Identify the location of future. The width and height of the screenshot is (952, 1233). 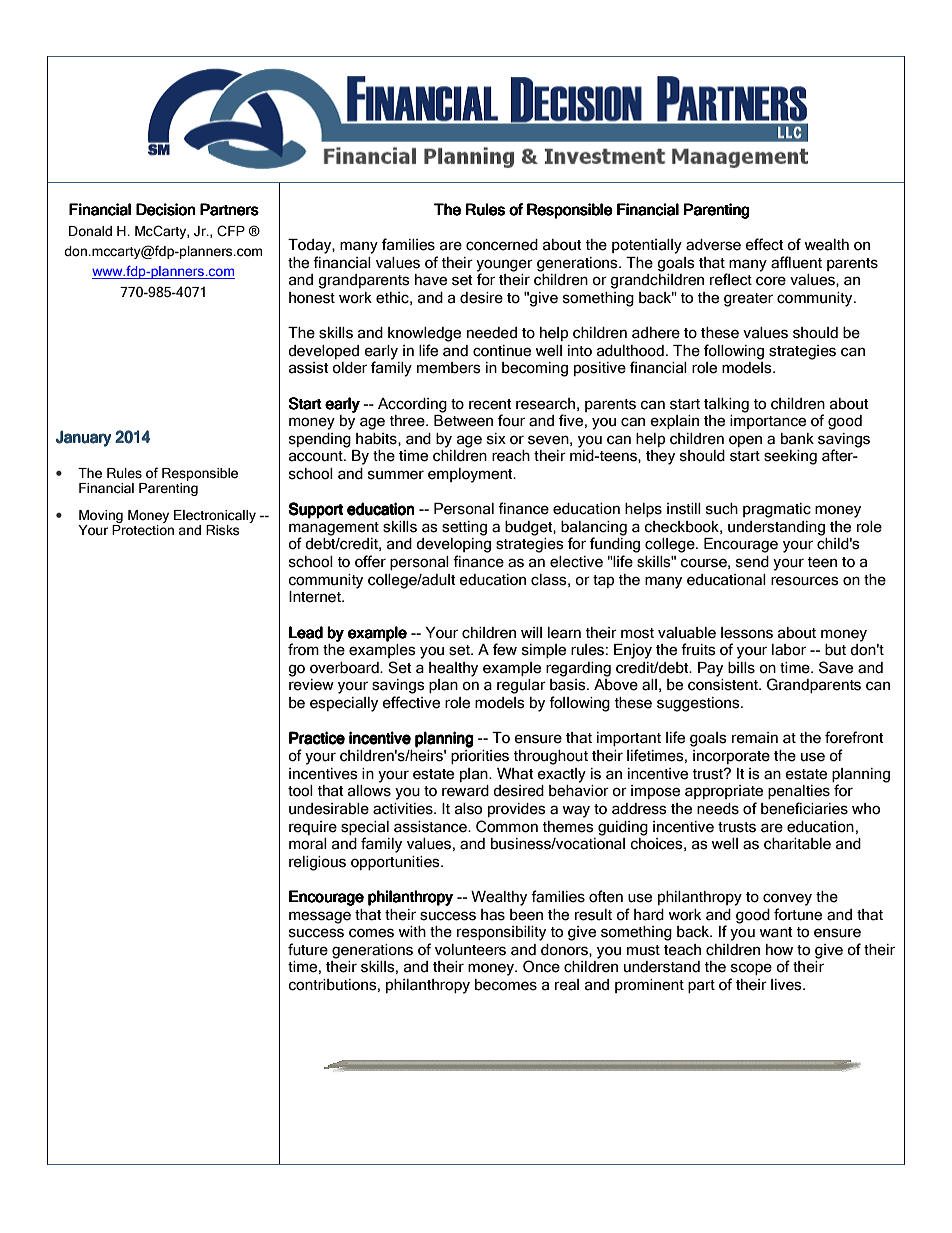
(308, 949).
